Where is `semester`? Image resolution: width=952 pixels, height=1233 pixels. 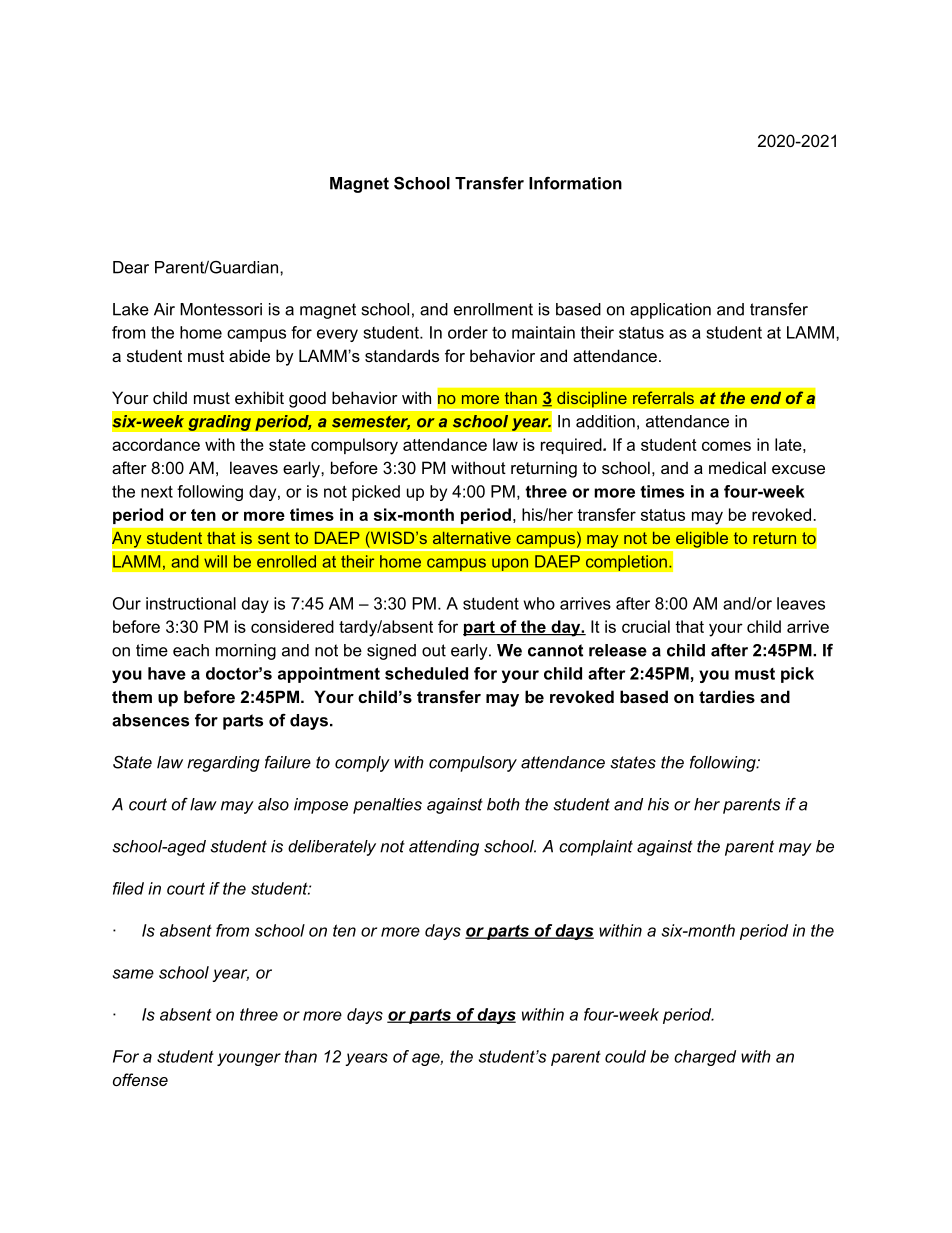
semester is located at coordinates (371, 423).
